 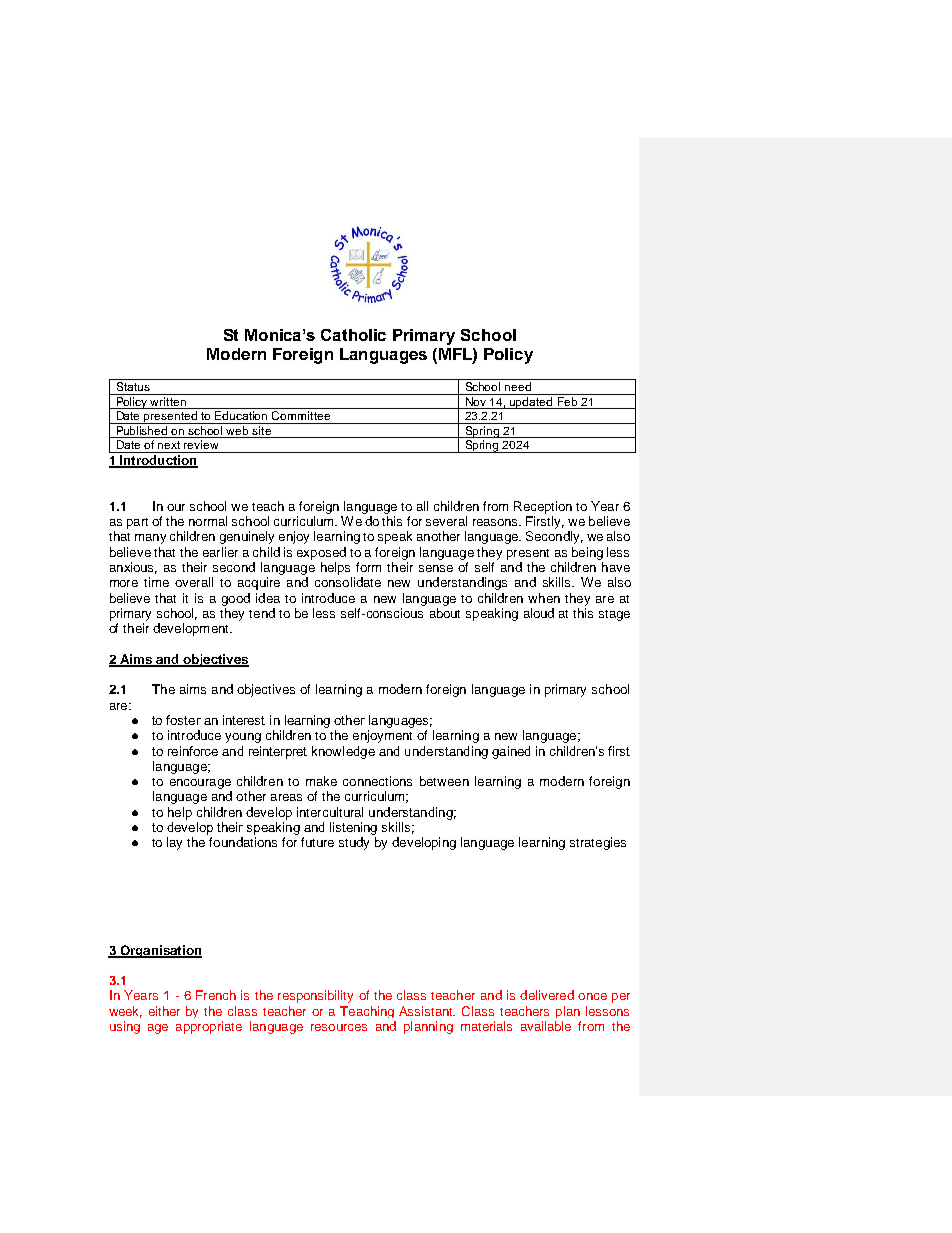 What do you see at coordinates (567, 403) in the screenshot?
I see `Feb` at bounding box center [567, 403].
